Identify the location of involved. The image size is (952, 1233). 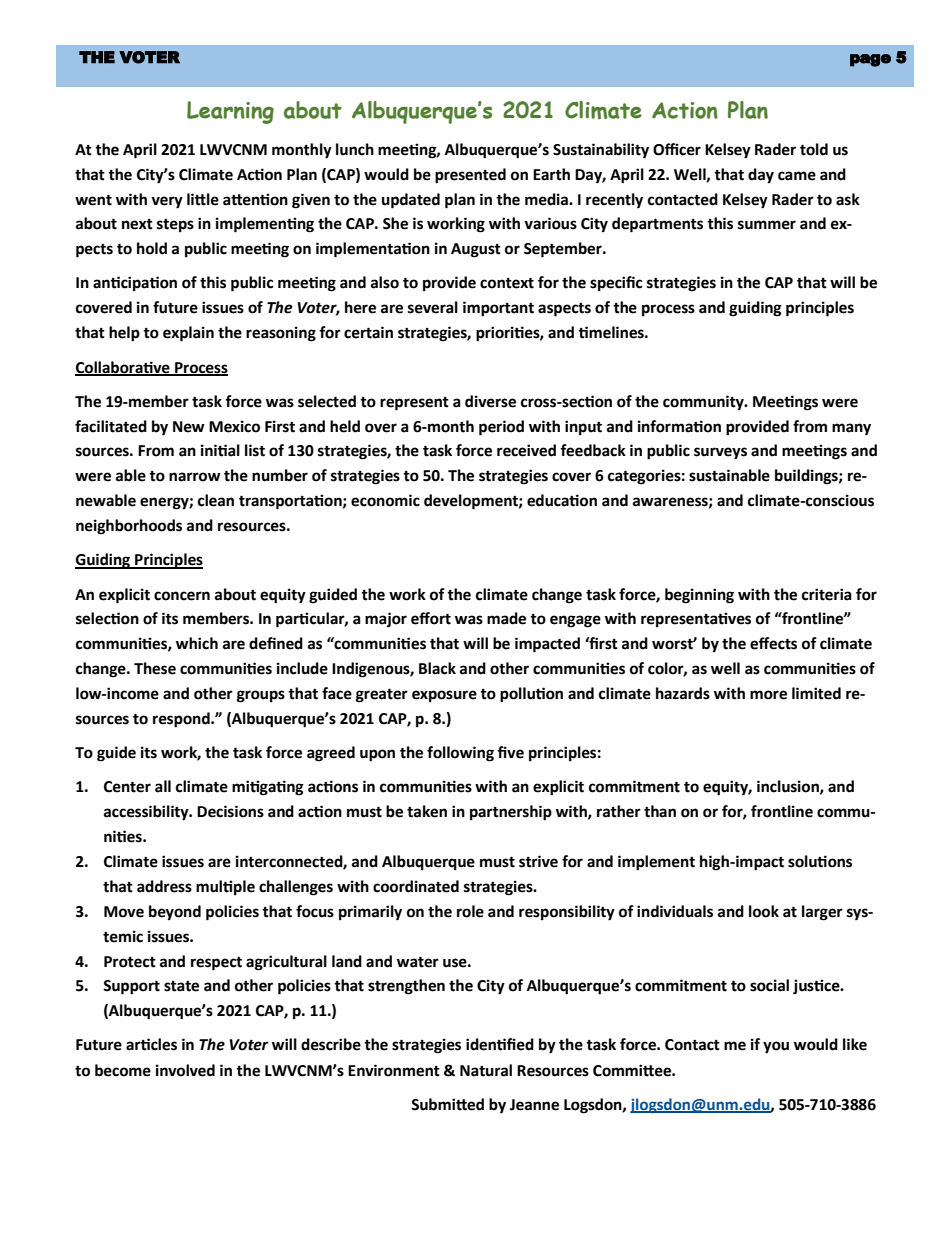
(185, 1070).
